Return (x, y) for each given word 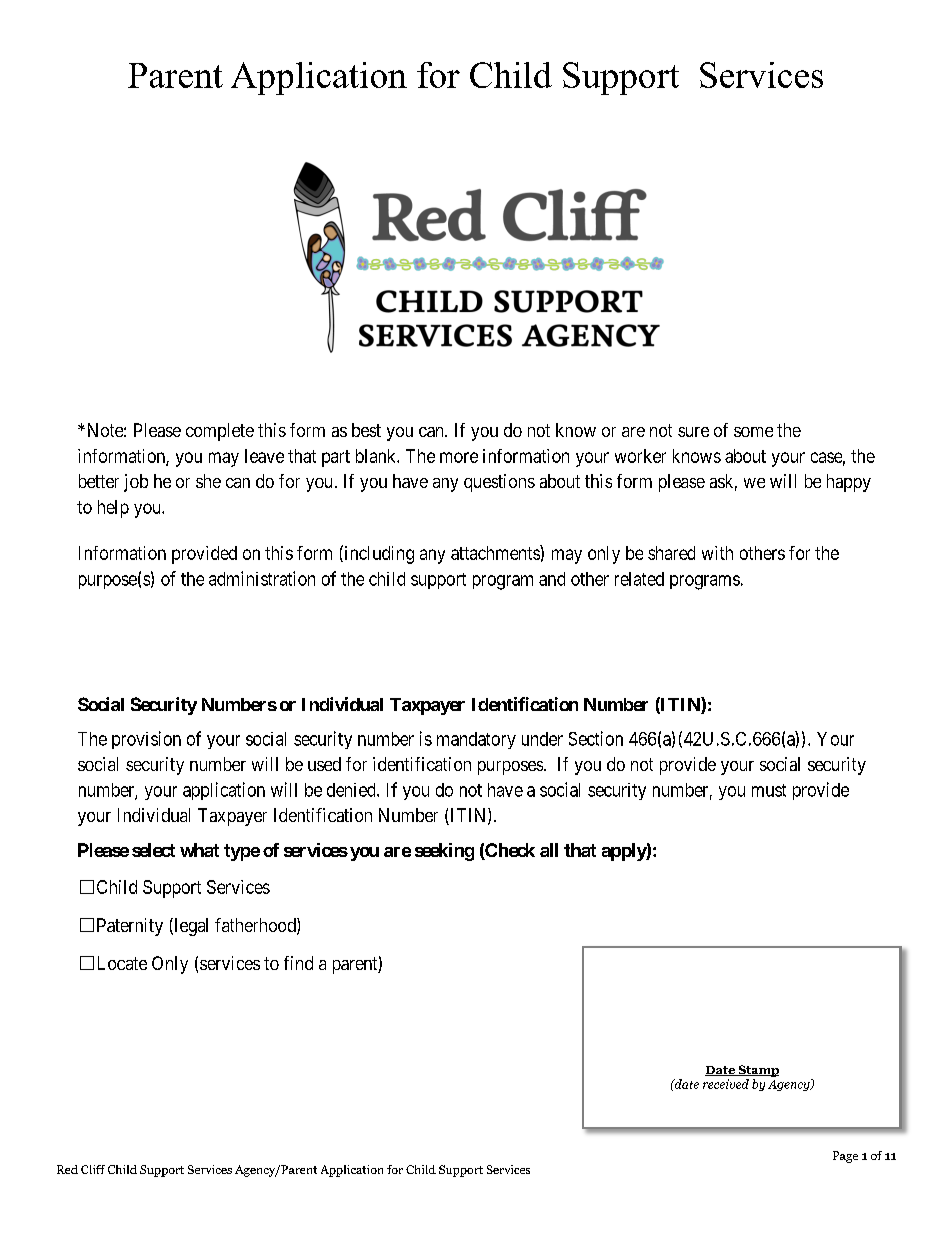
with (717, 553)
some (753, 432)
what (199, 850)
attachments (496, 552)
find (298, 963)
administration (262, 578)
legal (190, 927)
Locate (122, 963)
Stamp (757, 1072)
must (769, 790)
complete (220, 432)
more (459, 457)
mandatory (476, 740)
